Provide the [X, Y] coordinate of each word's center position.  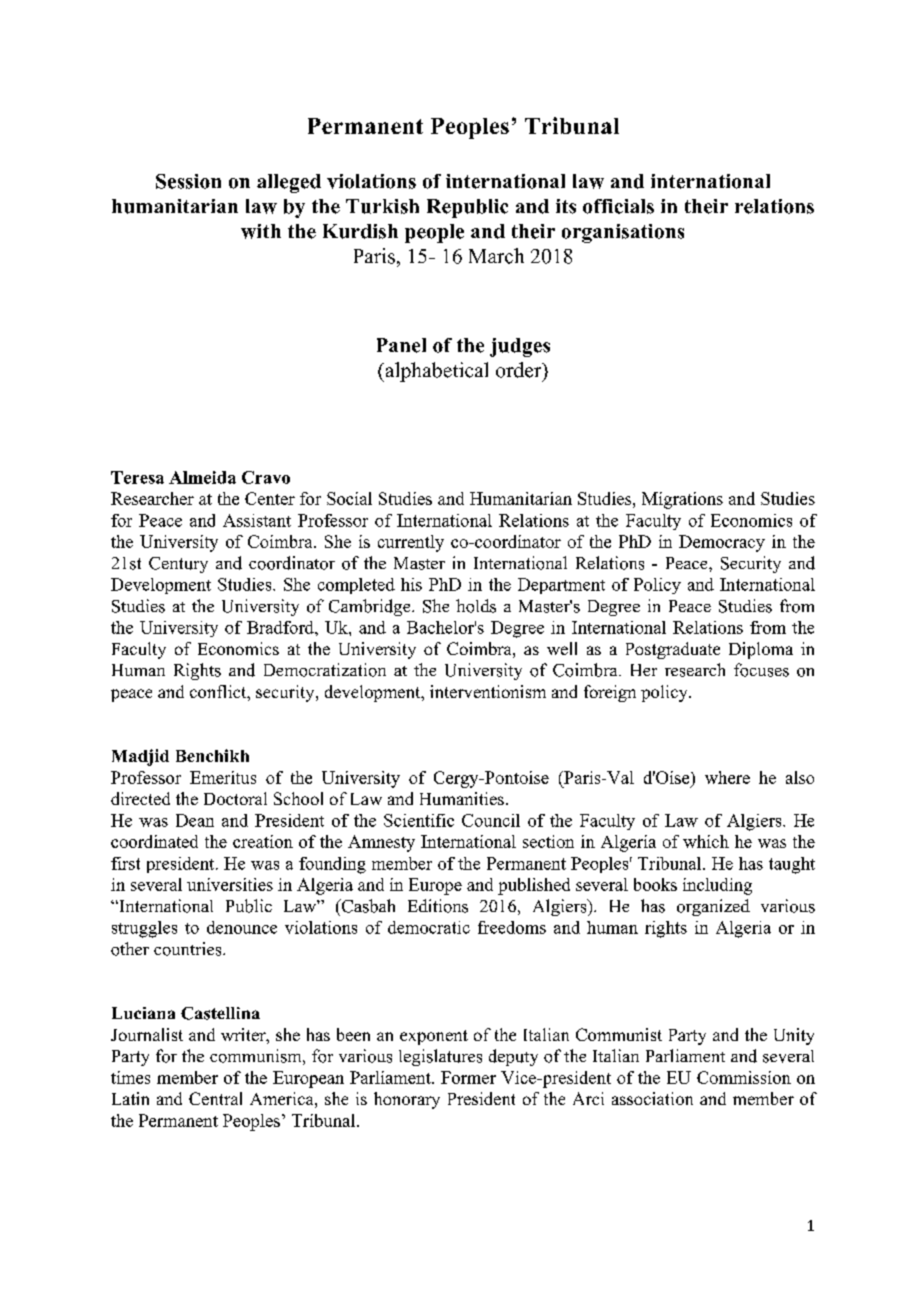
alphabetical [435, 372]
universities [230, 884]
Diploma [761, 650]
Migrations [682, 500]
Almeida [202, 477]
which [706, 841]
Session [188, 181]
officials [618, 206]
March [496, 256]
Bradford [281, 627]
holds [476, 606]
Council [491, 820]
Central [215, 1098]
